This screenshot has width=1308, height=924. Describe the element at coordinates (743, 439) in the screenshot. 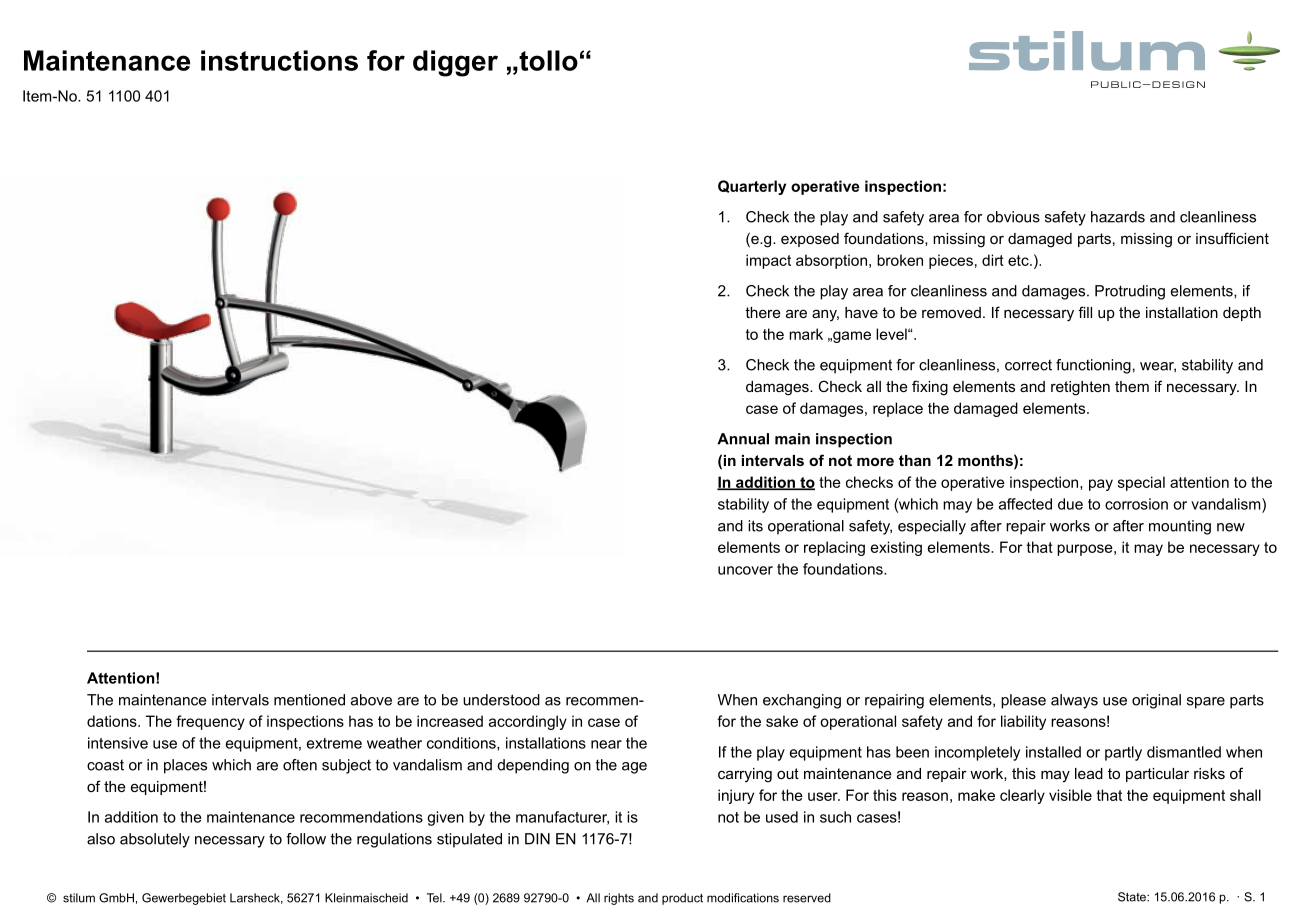

I see `Annual` at that location.
